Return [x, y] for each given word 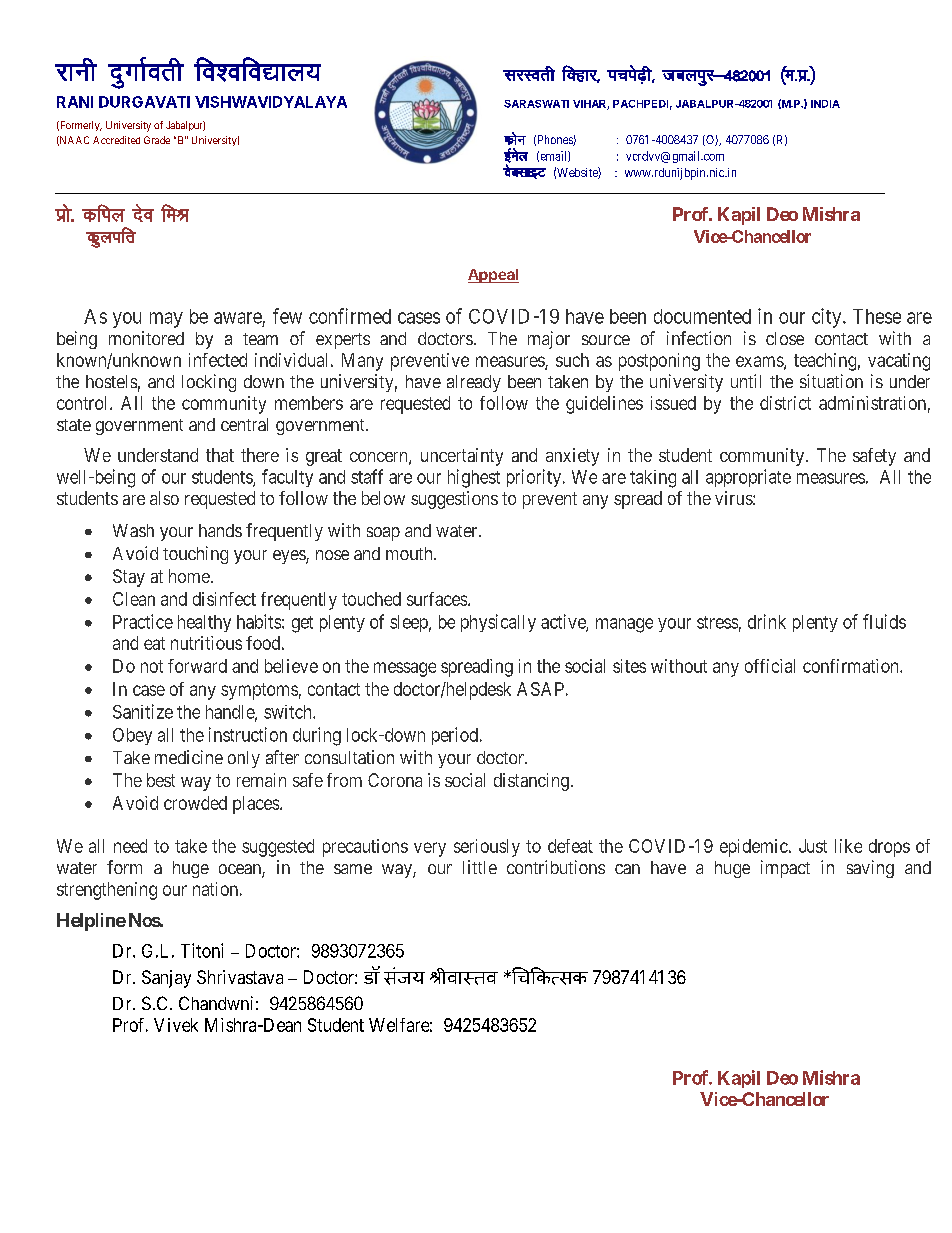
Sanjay [166, 979]
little [480, 867]
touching [195, 555]
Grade [157, 140]
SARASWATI [536, 104]
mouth [410, 553]
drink [767, 621]
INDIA [825, 104]
